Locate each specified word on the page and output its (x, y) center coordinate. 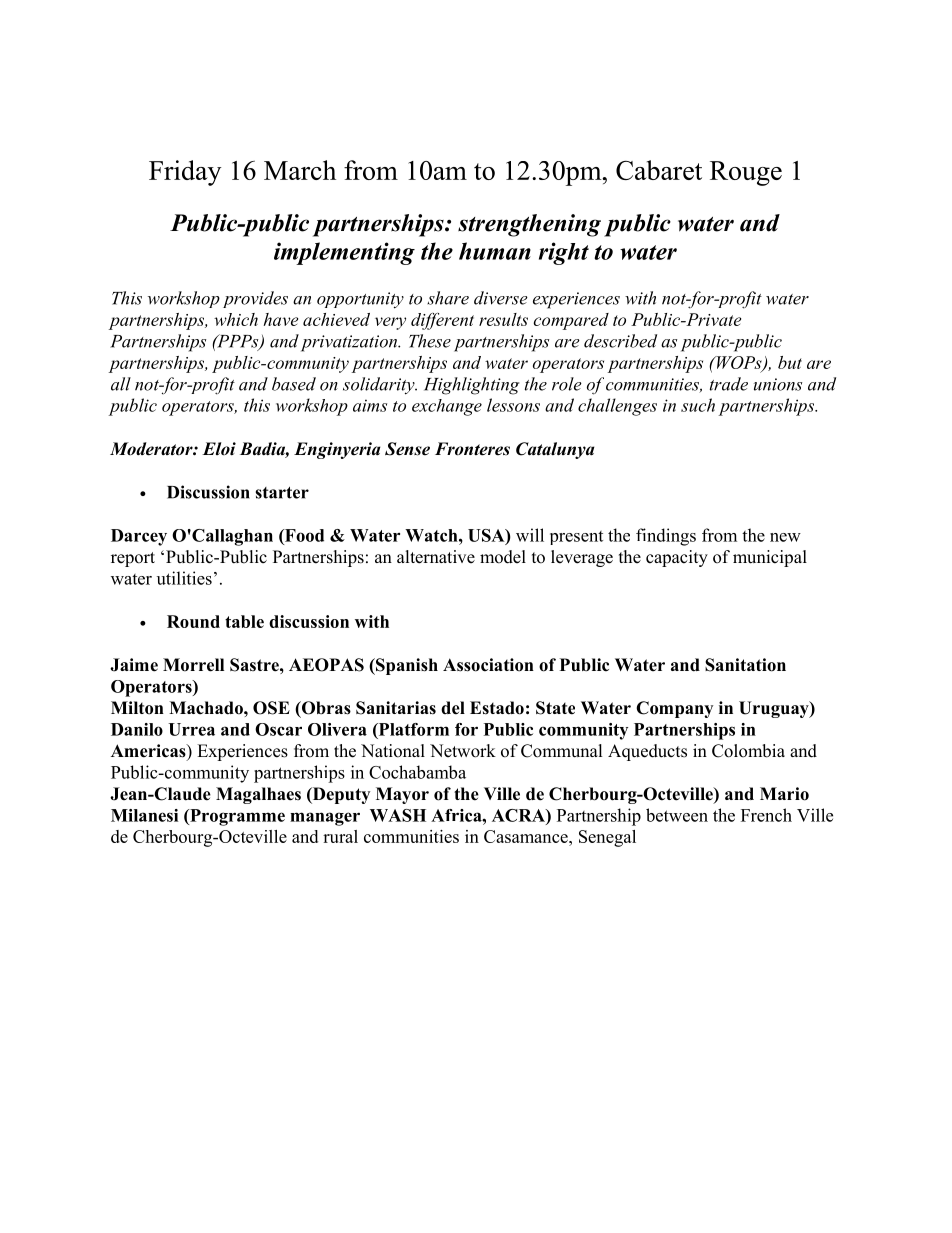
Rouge (746, 173)
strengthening (529, 225)
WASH (398, 815)
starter (282, 493)
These (430, 341)
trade (729, 384)
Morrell (193, 665)
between (677, 815)
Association (488, 665)
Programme (236, 817)
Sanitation (745, 665)
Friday (185, 173)
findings (666, 537)
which (236, 319)
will (530, 535)
